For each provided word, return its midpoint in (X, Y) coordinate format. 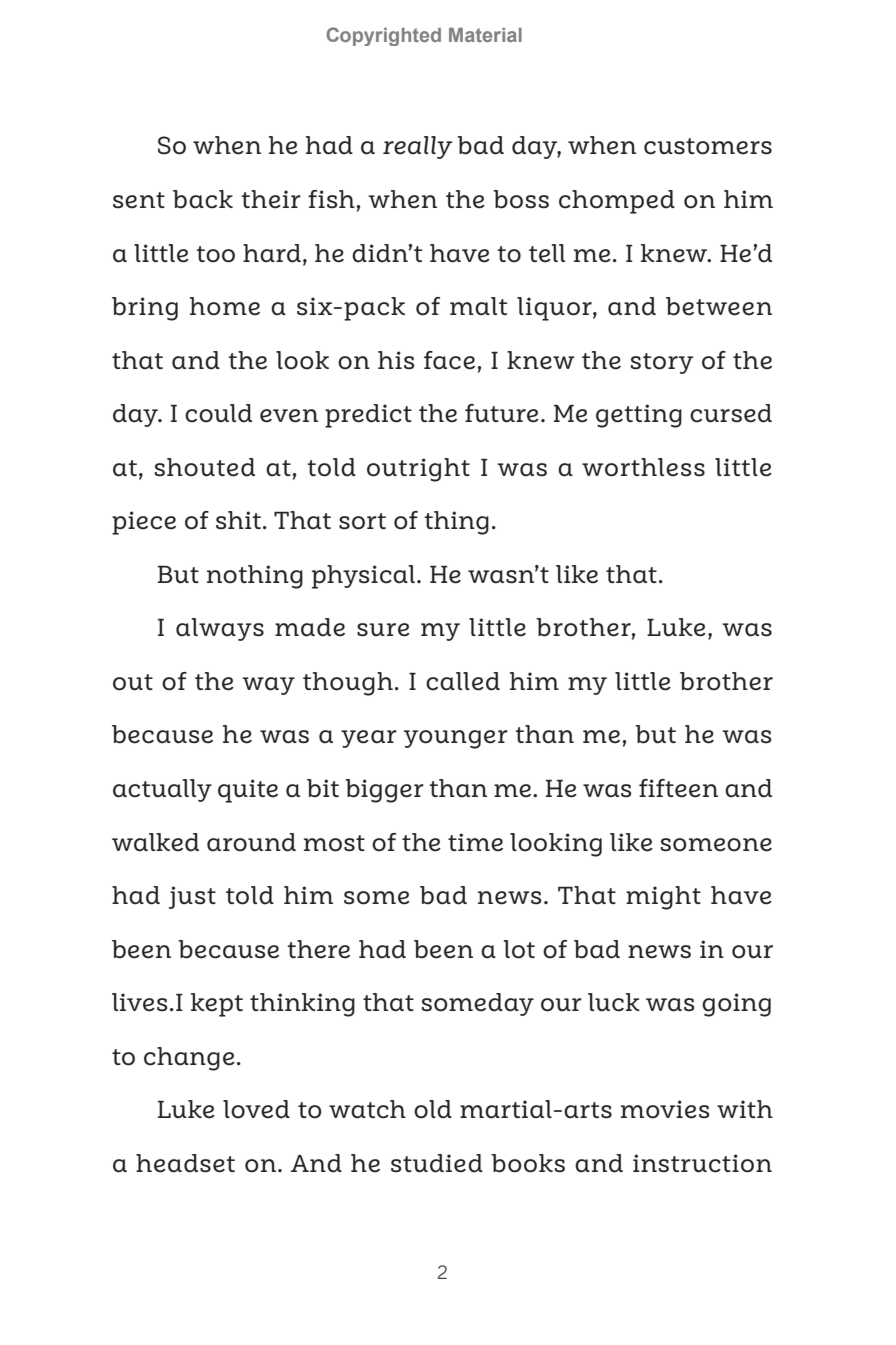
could (218, 413)
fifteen (678, 788)
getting (639, 416)
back (203, 199)
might (663, 898)
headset (185, 1163)
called (463, 681)
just (192, 897)
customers (708, 146)
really (417, 147)
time (475, 842)
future (502, 413)
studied (437, 1163)
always (220, 629)
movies (665, 1109)
